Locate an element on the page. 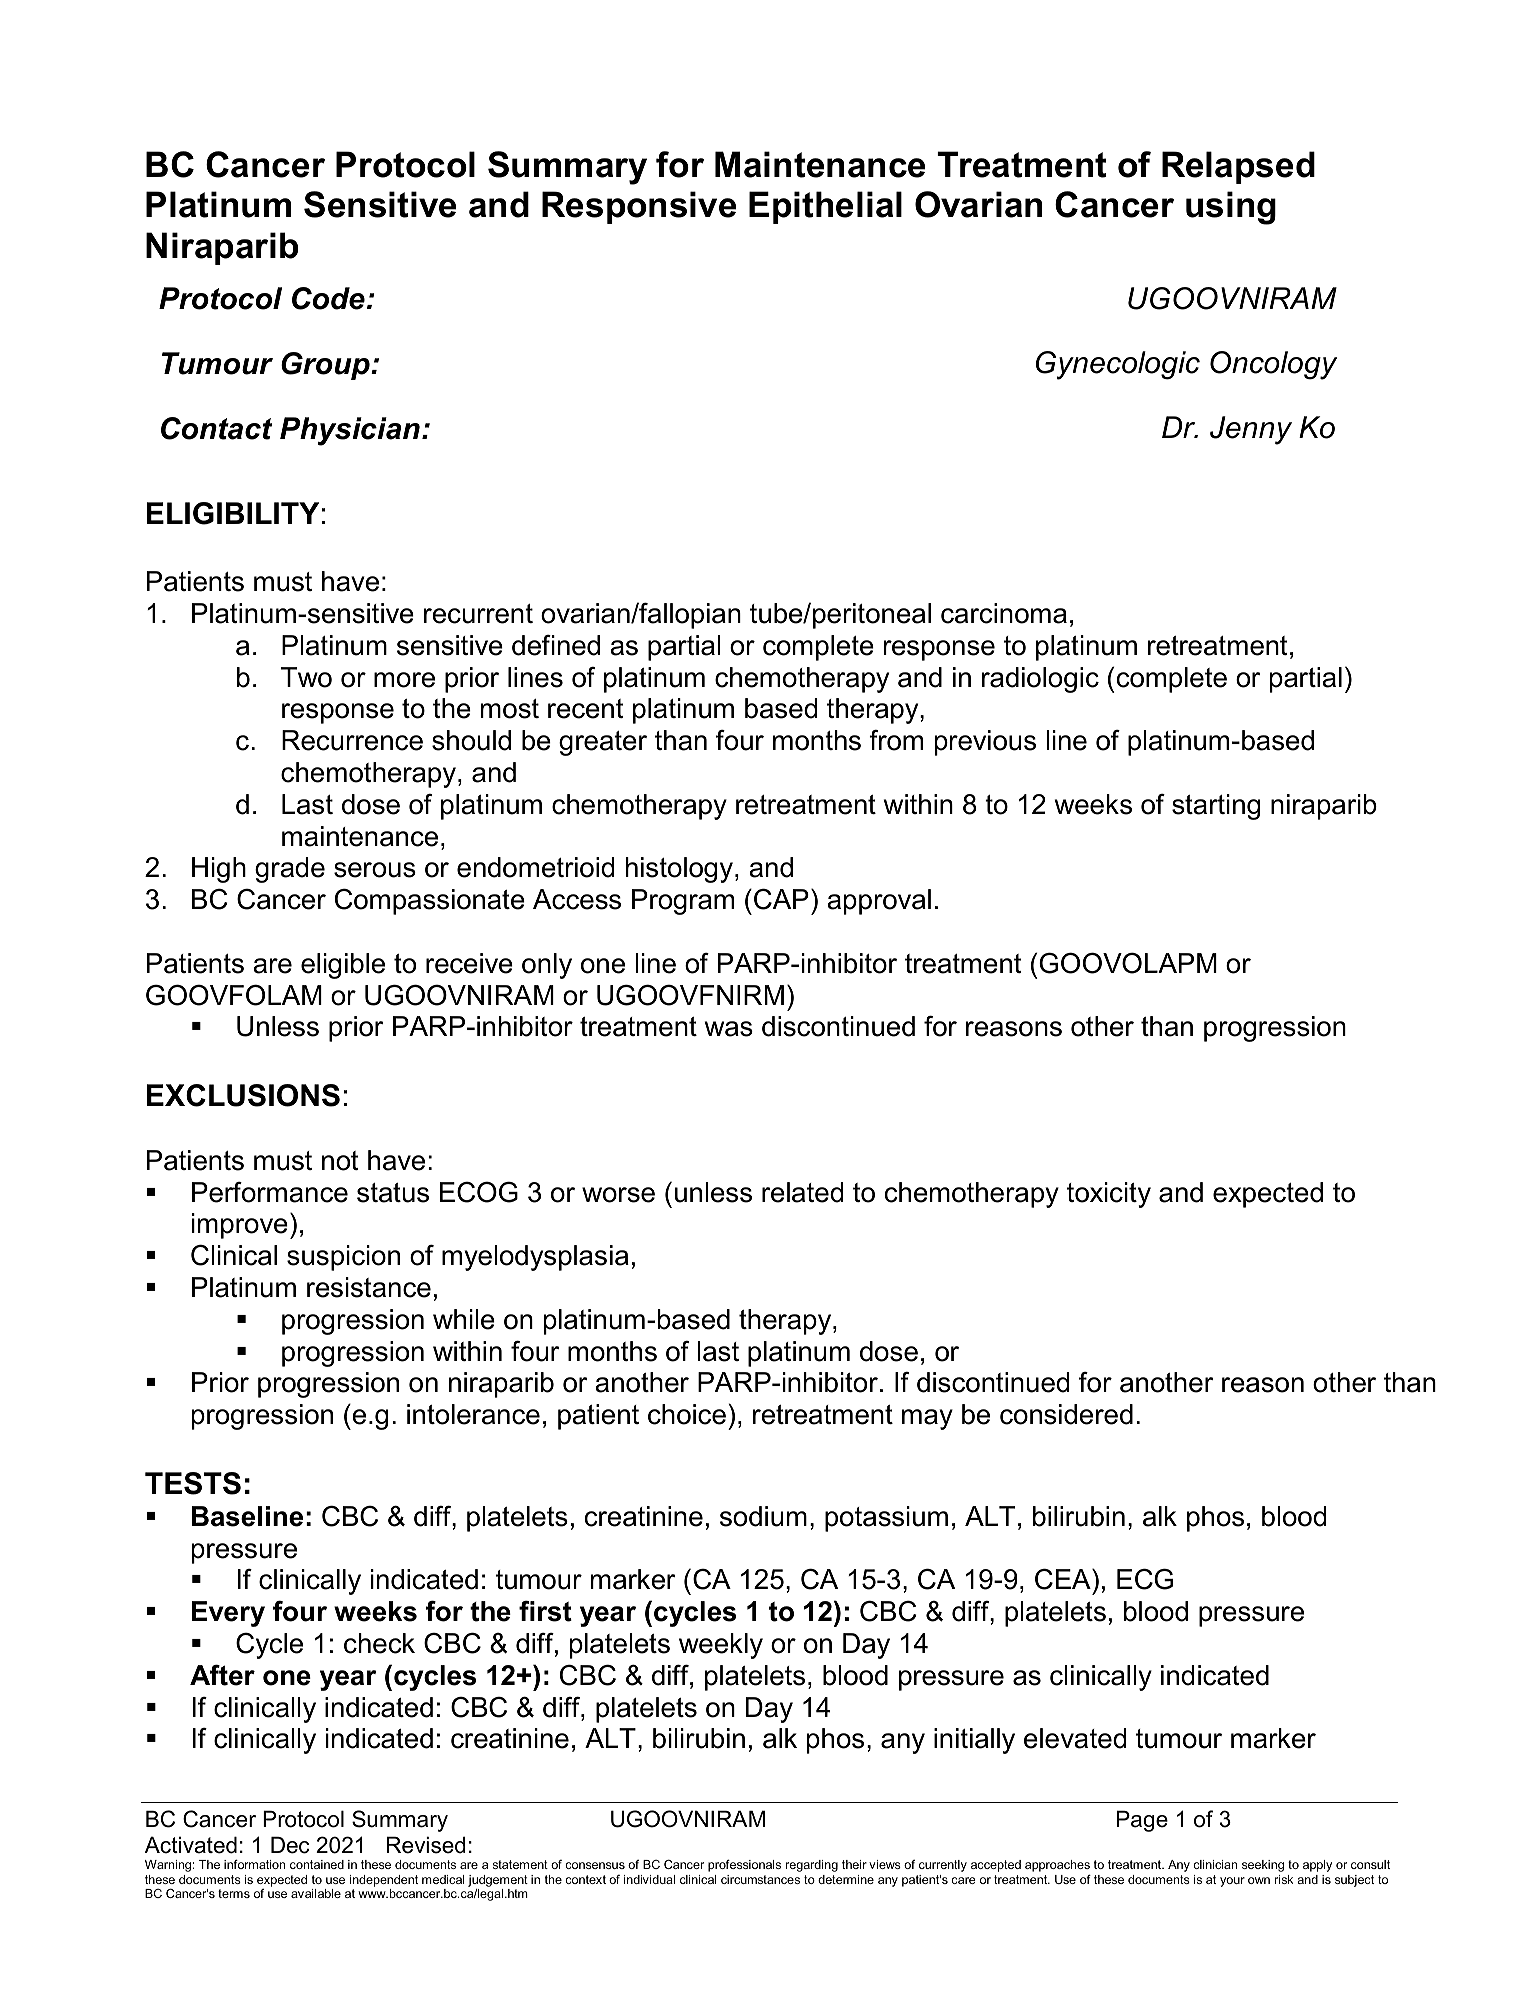 The width and height of the image is (1539, 1992). contained is located at coordinates (317, 1864).
